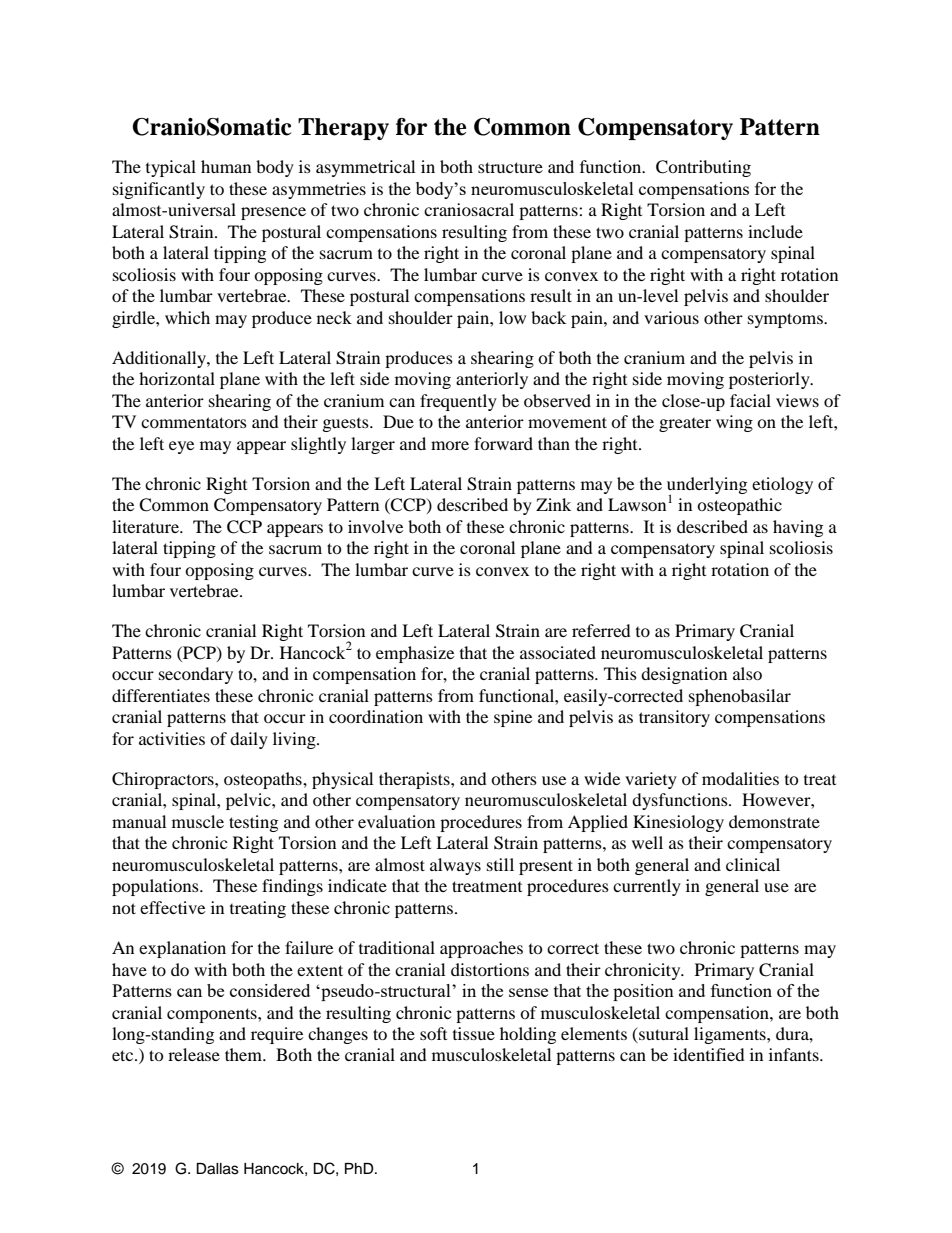 Image resolution: width=952 pixels, height=1233 pixels. What do you see at coordinates (226, 166) in the screenshot?
I see `human` at bounding box center [226, 166].
